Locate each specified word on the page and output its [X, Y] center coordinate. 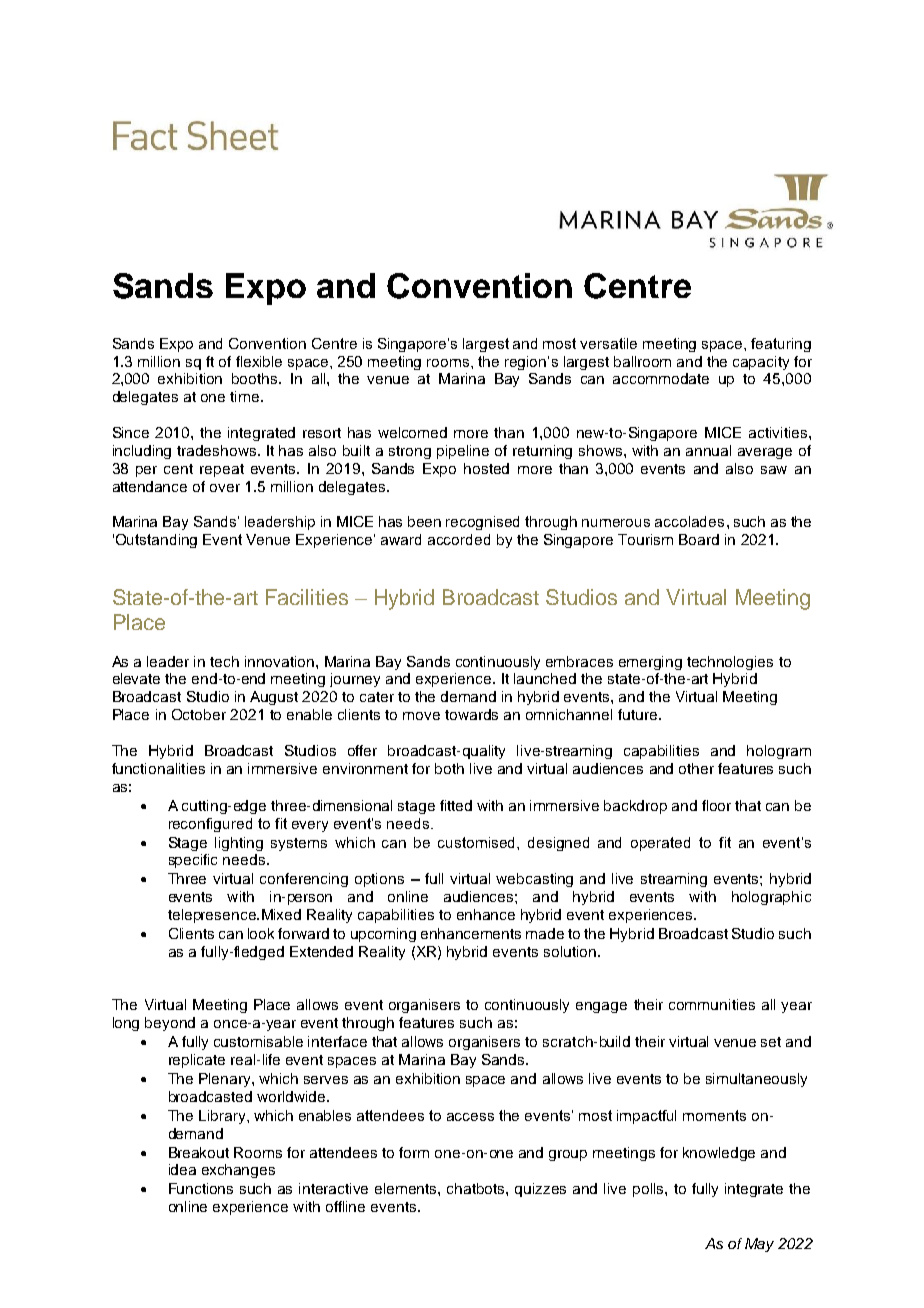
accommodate [661, 378]
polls [649, 1190]
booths [256, 378]
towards [471, 714]
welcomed [412, 432]
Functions [201, 1188]
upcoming [383, 935]
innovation [281, 661]
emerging [650, 663]
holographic [771, 898]
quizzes [540, 1190]
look [261, 933]
